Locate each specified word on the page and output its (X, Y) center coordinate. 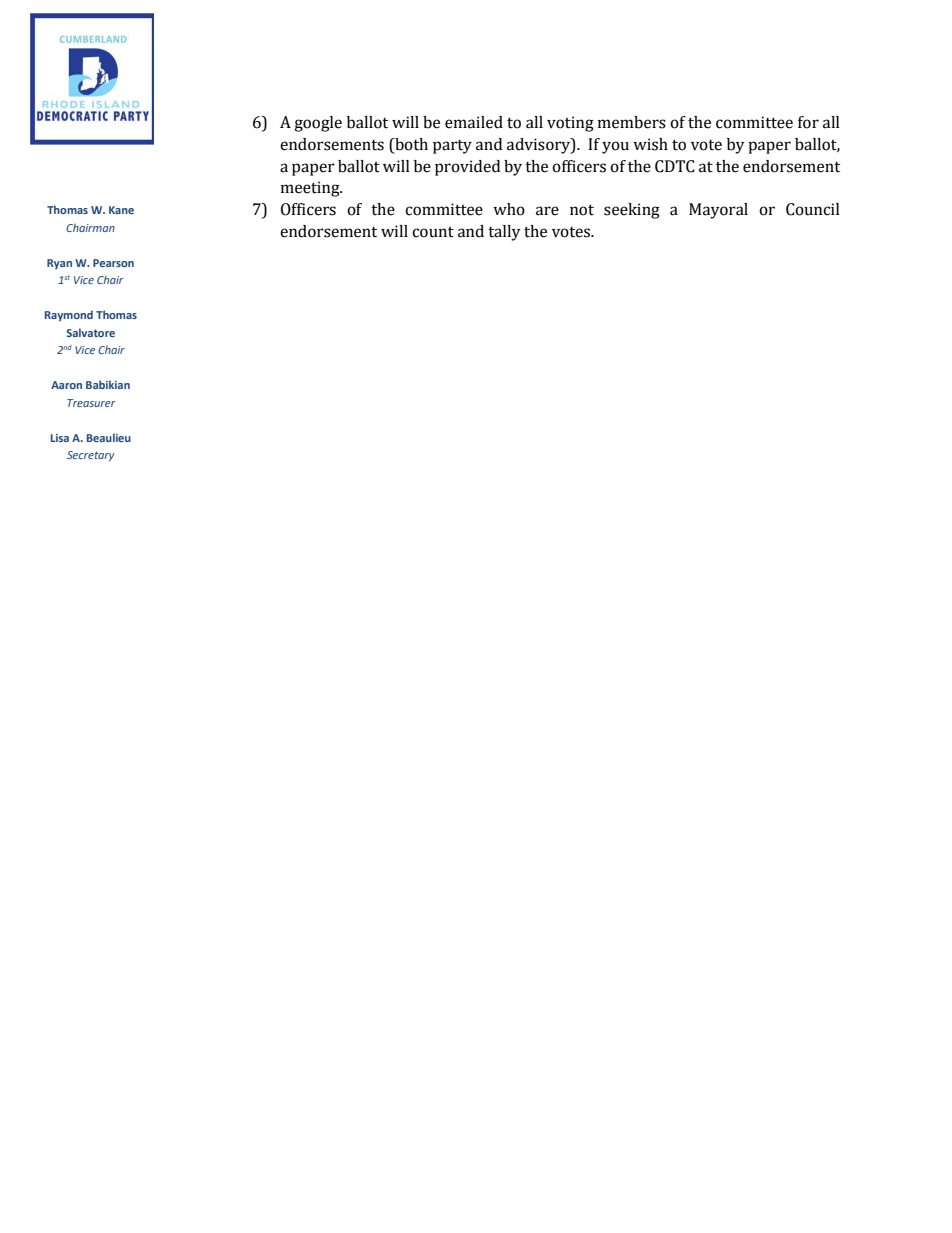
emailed (474, 122)
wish (650, 144)
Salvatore (91, 332)
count (433, 232)
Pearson (113, 263)
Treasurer (91, 403)
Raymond (69, 316)
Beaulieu (109, 437)
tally (504, 233)
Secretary (91, 456)
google (318, 124)
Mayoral (718, 211)
